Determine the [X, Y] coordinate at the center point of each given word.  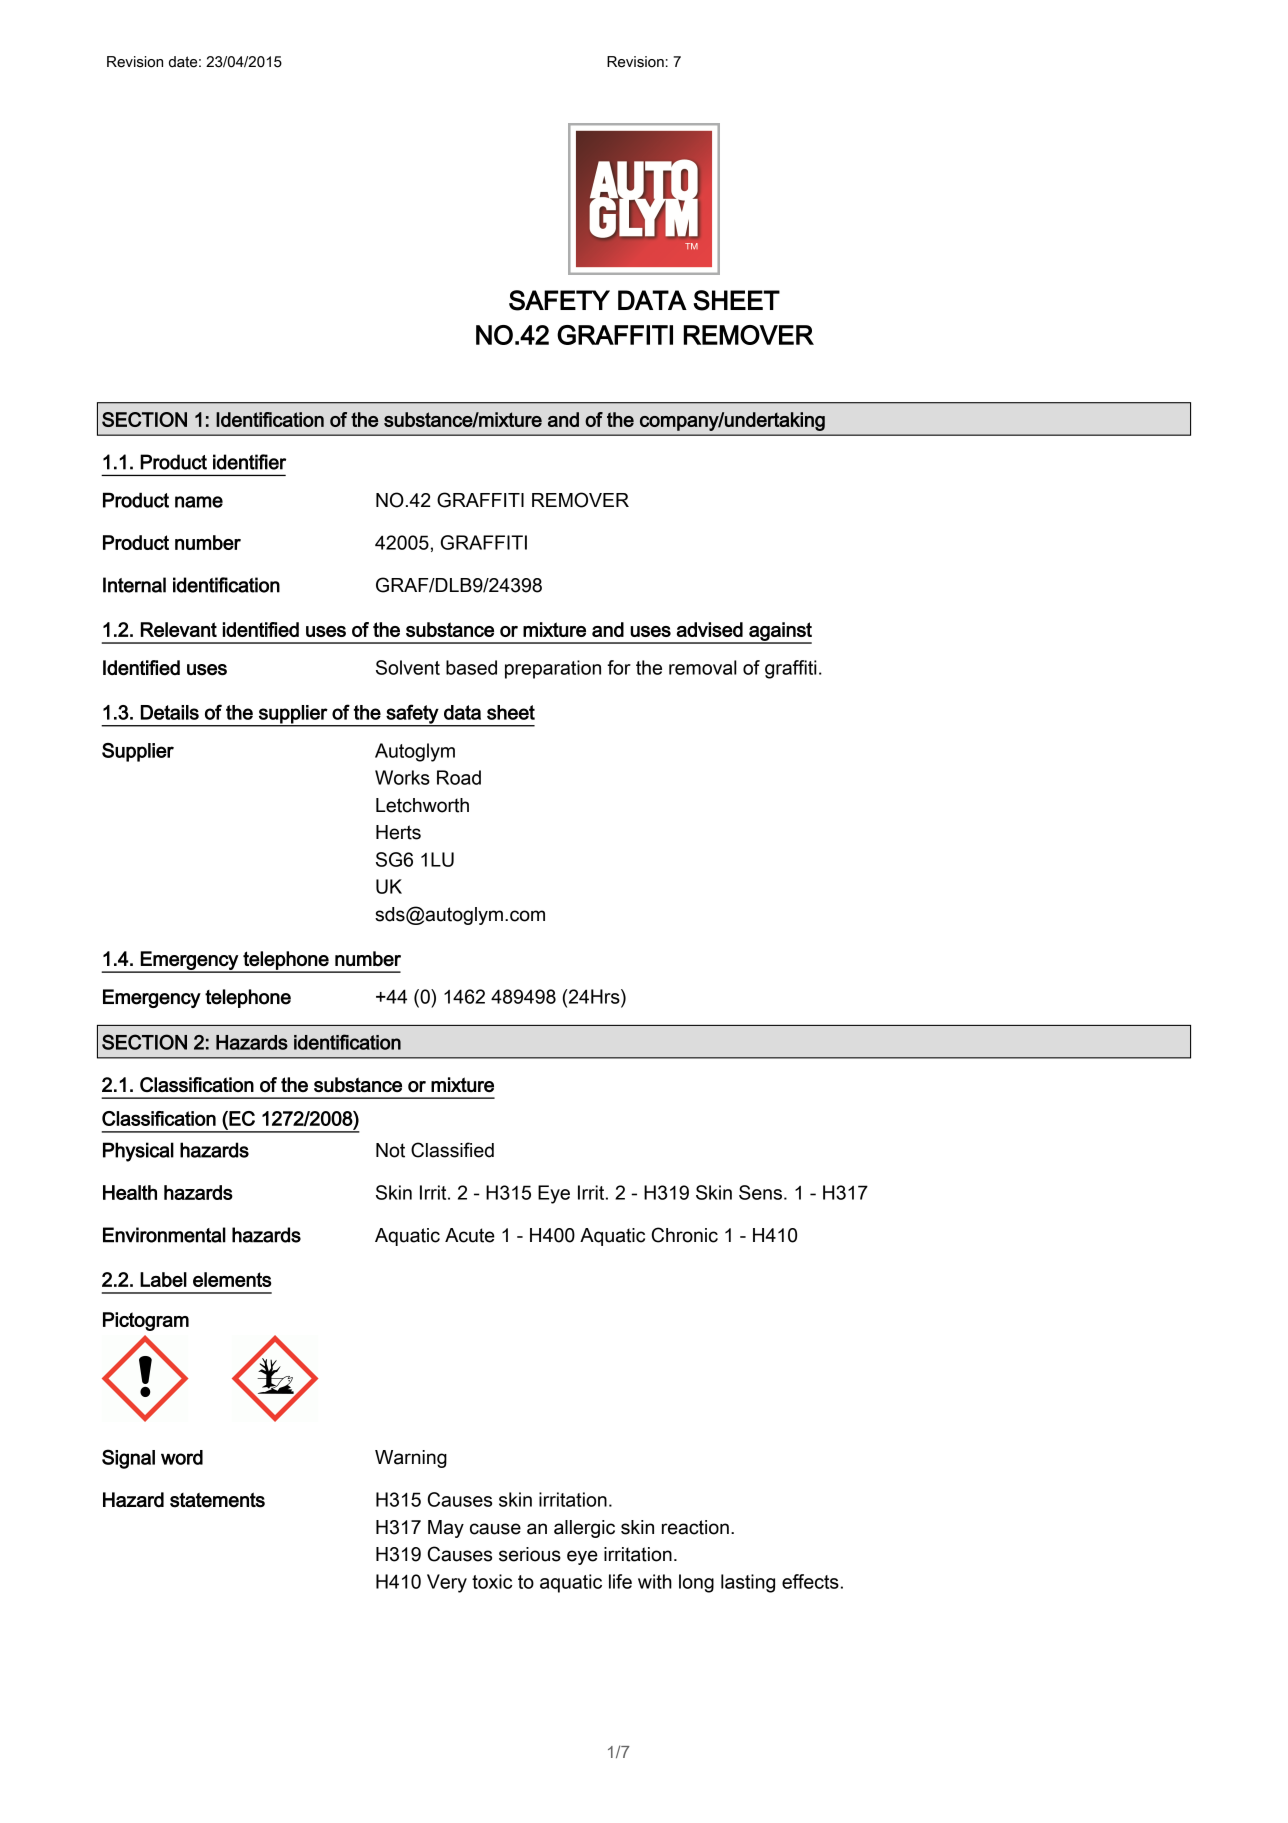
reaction [695, 1527]
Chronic [685, 1235]
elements [232, 1279]
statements [217, 1500]
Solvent [408, 667]
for [619, 667]
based [471, 667]
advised [710, 629]
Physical [138, 1152]
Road [459, 777]
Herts [398, 832]
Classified [452, 1150]
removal [703, 667]
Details [170, 712]
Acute [470, 1235]
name [199, 502]
